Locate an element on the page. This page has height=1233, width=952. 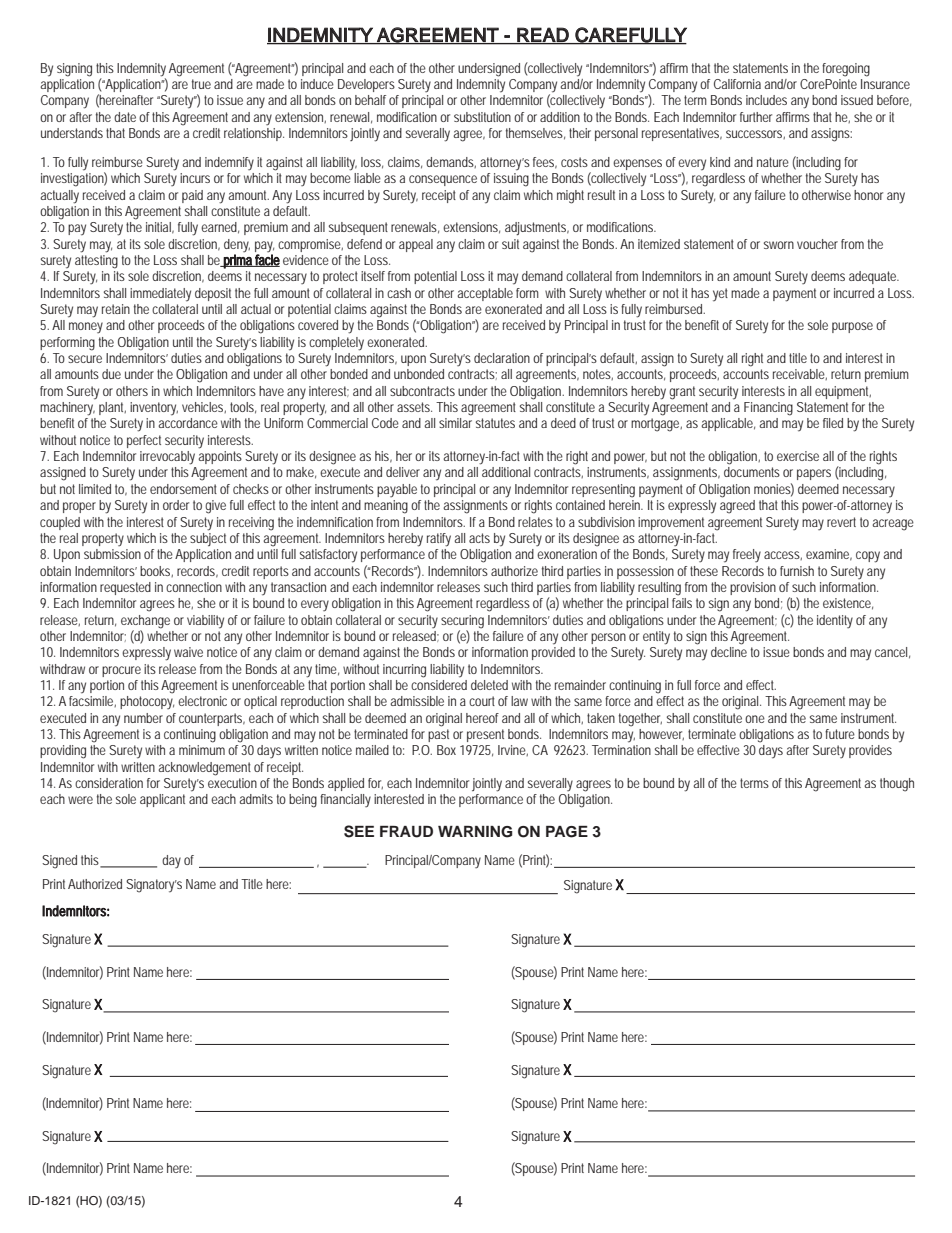
irrevocably is located at coordinates (167, 458).
